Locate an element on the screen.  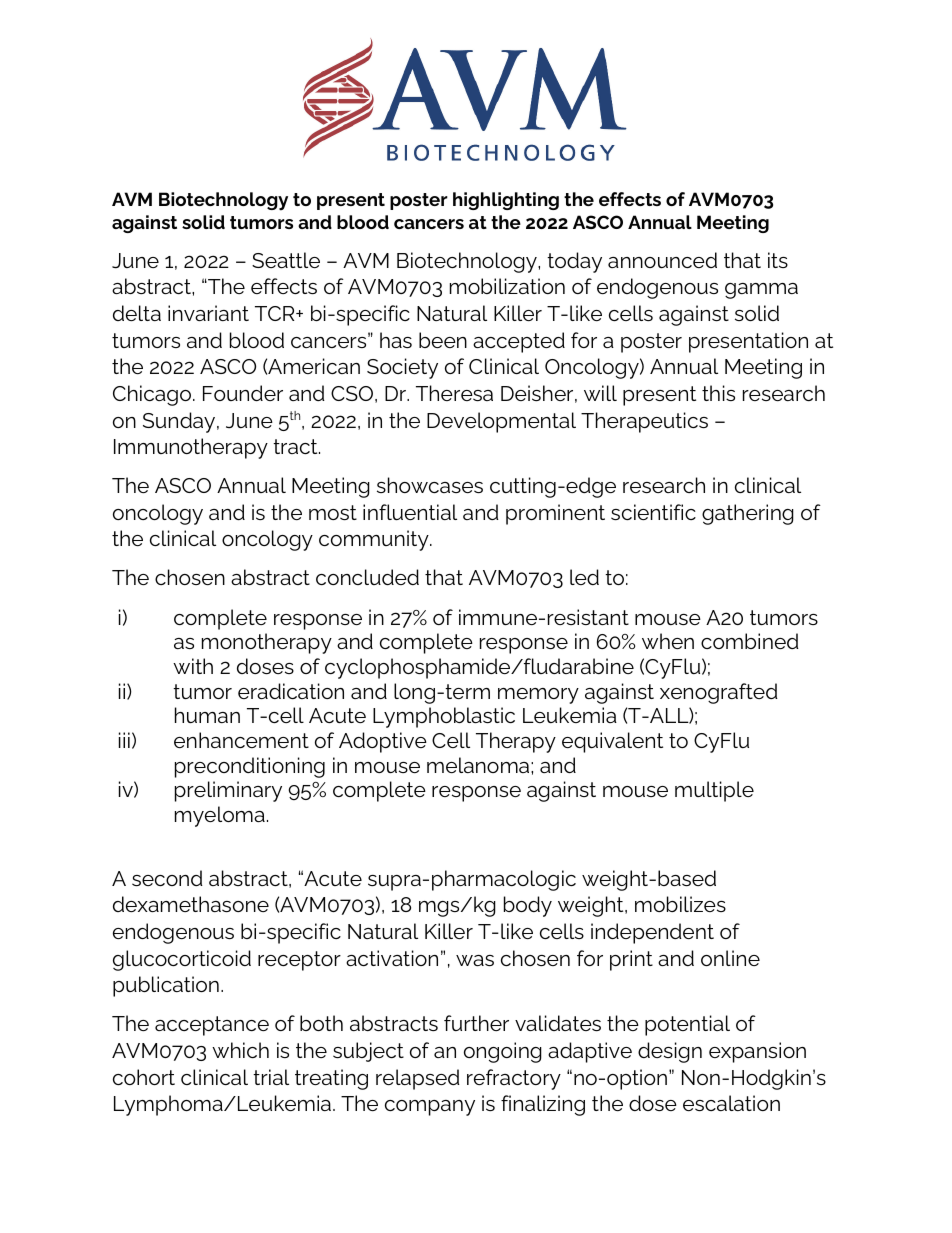
preliminary is located at coordinates (228, 791).
